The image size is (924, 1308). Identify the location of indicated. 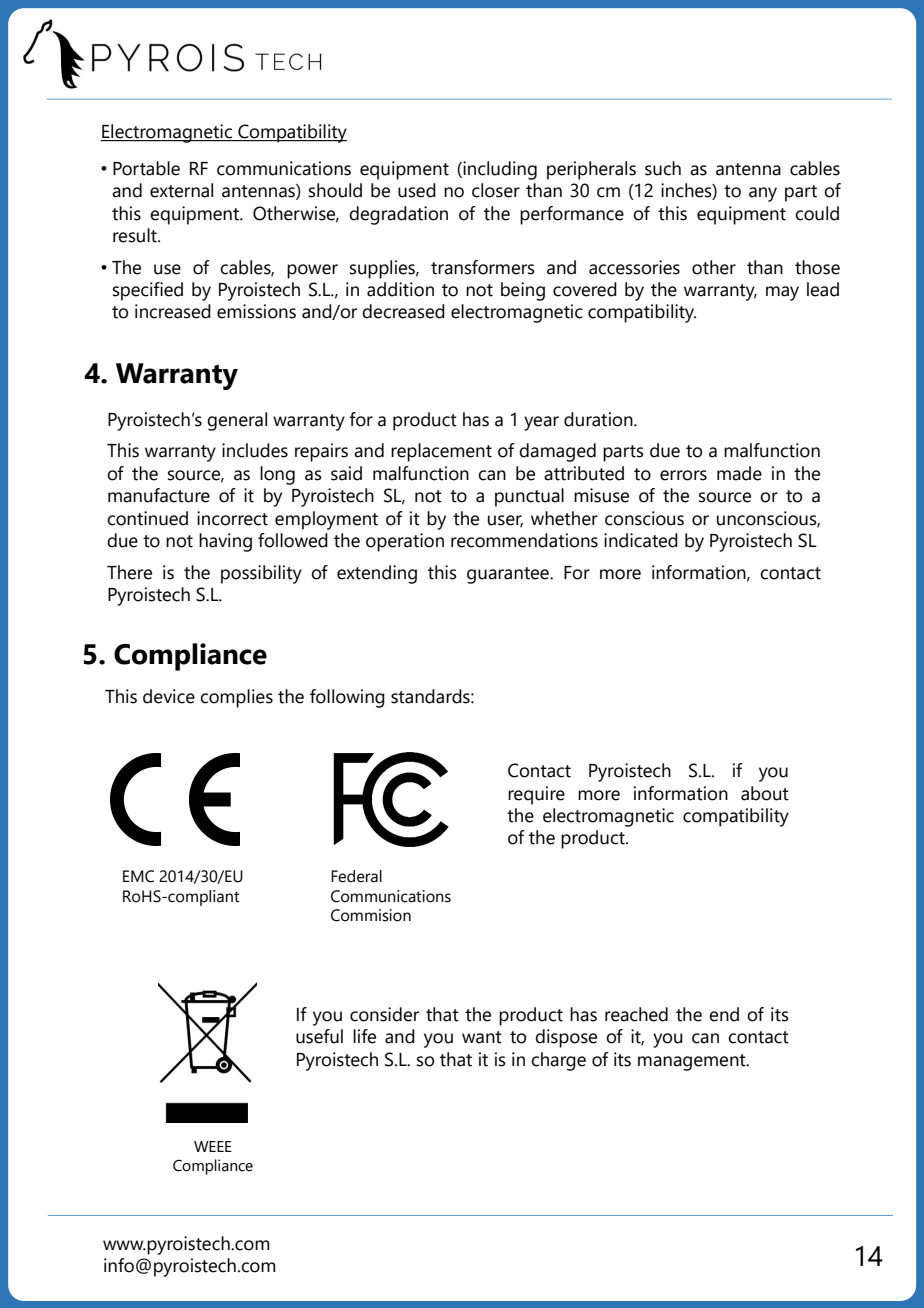
(641, 540).
